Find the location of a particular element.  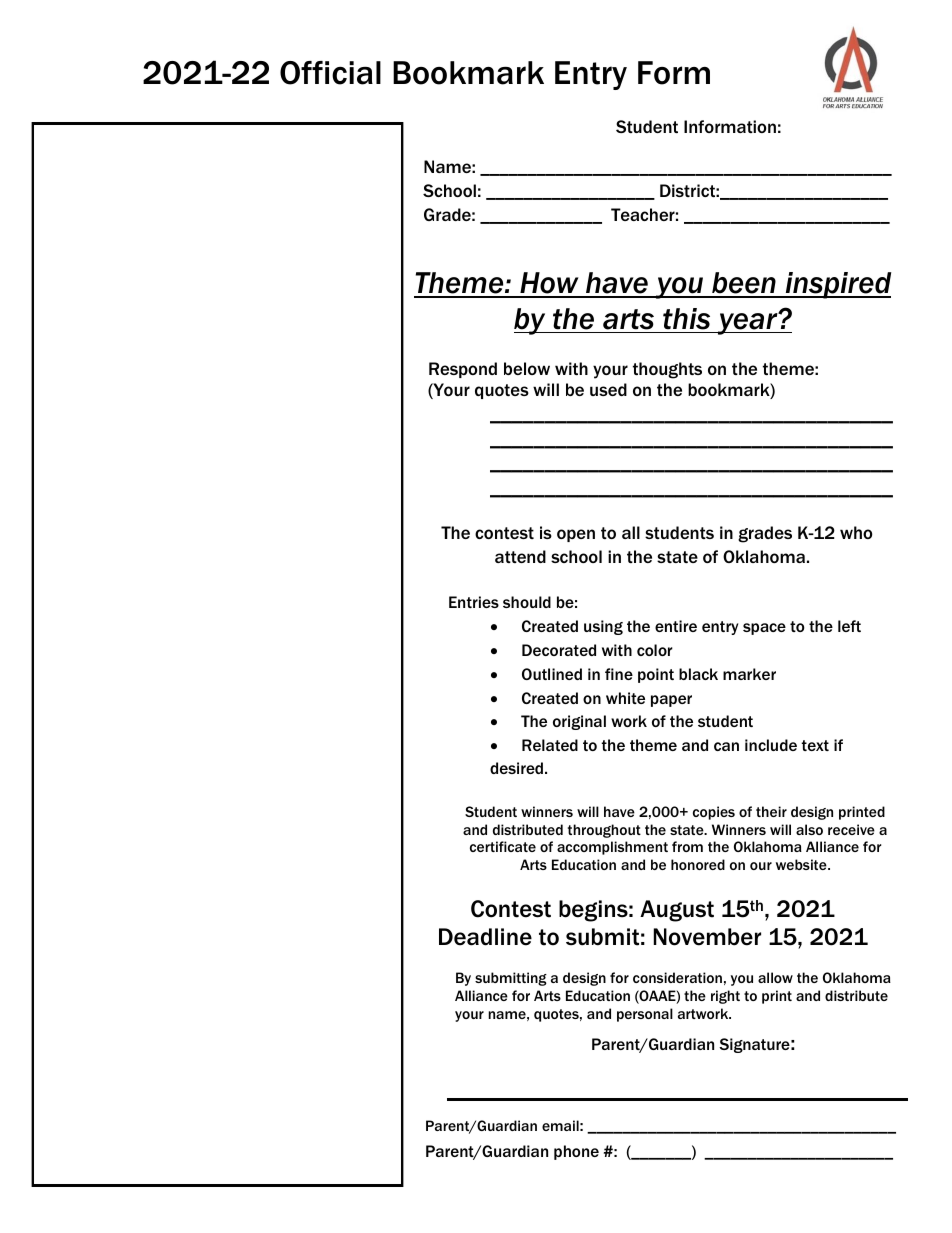

Official is located at coordinates (330, 73).
